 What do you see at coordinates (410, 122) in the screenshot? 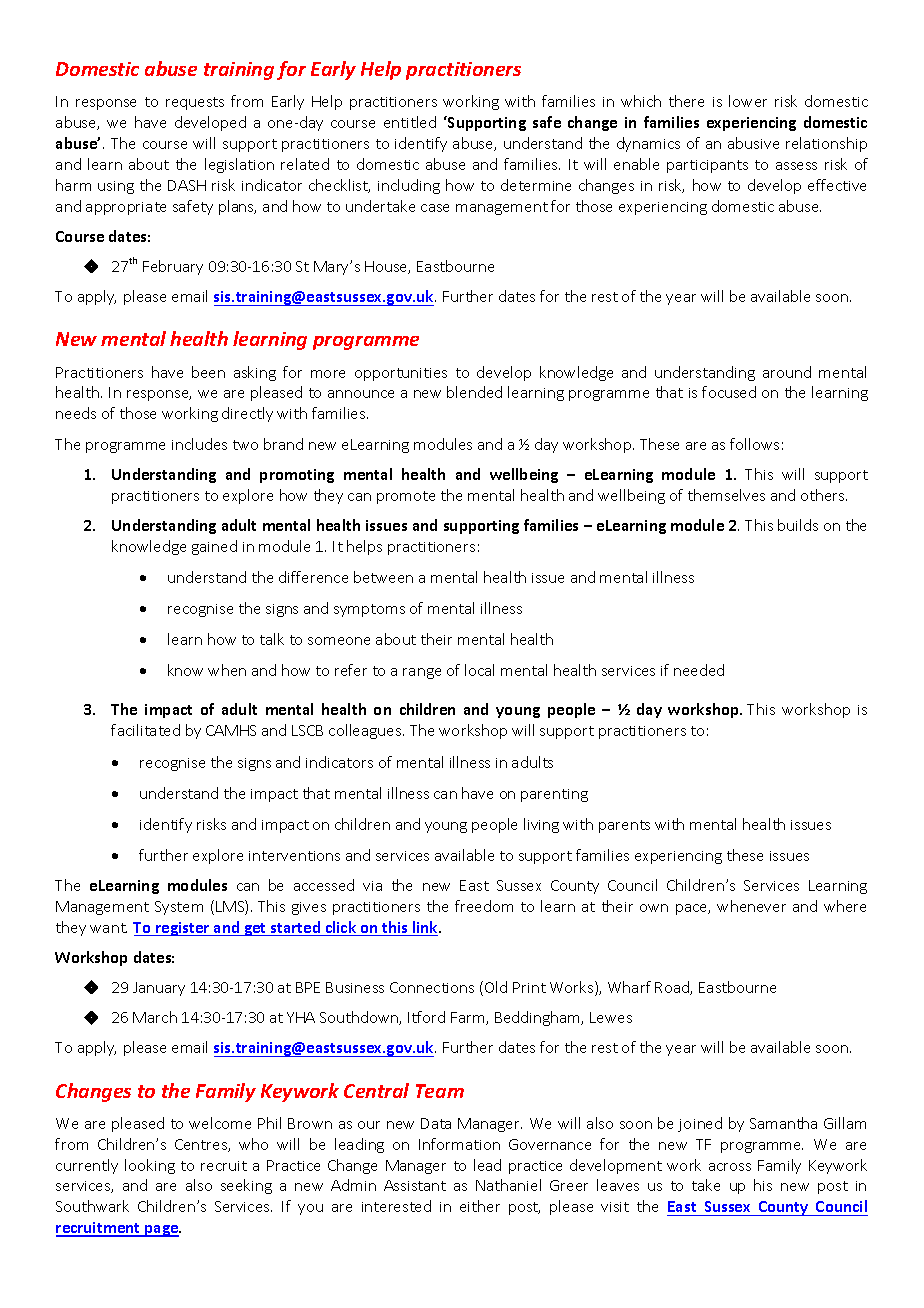
I see `entitled` at bounding box center [410, 122].
